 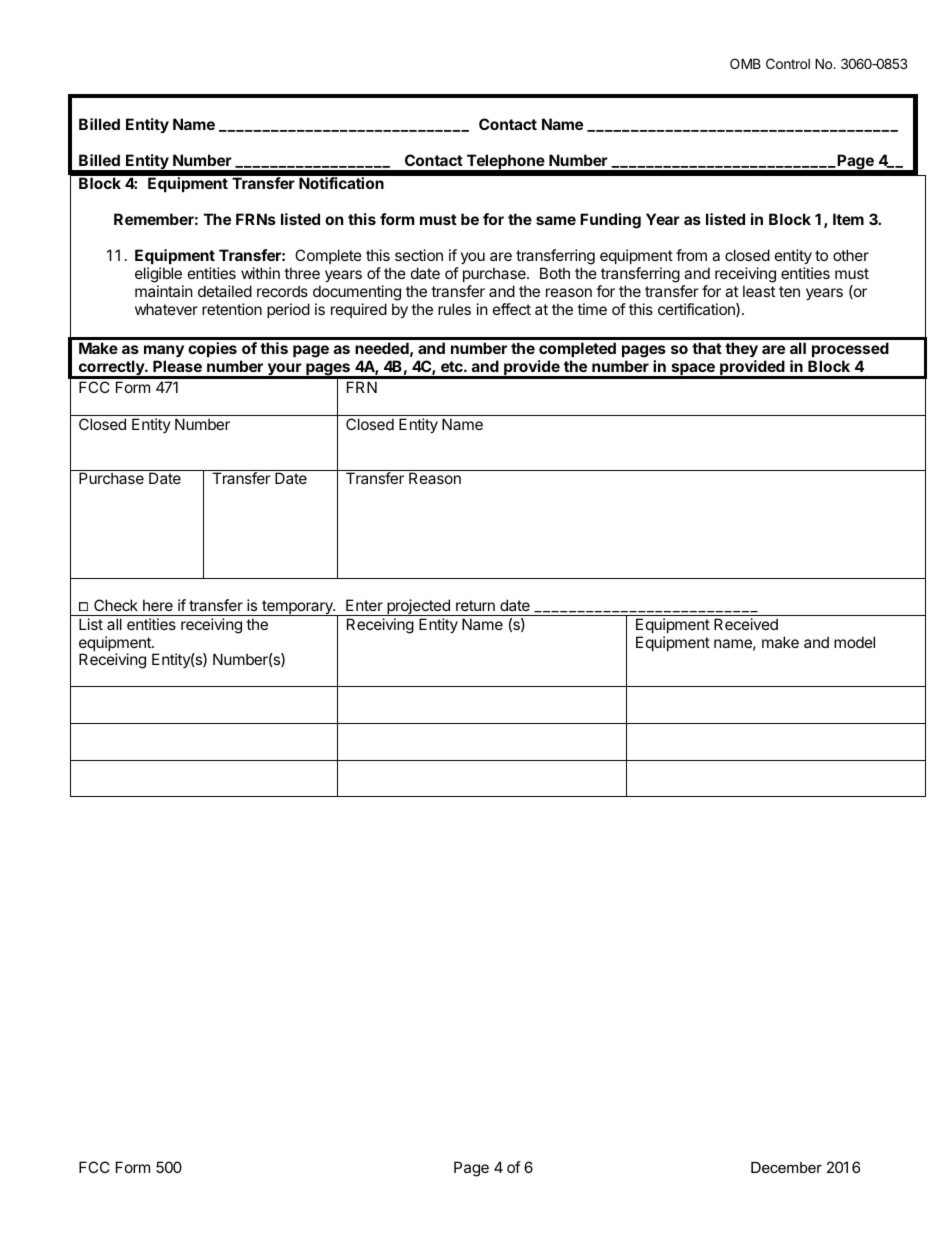 What do you see at coordinates (158, 605) in the document?
I see `here` at bounding box center [158, 605].
